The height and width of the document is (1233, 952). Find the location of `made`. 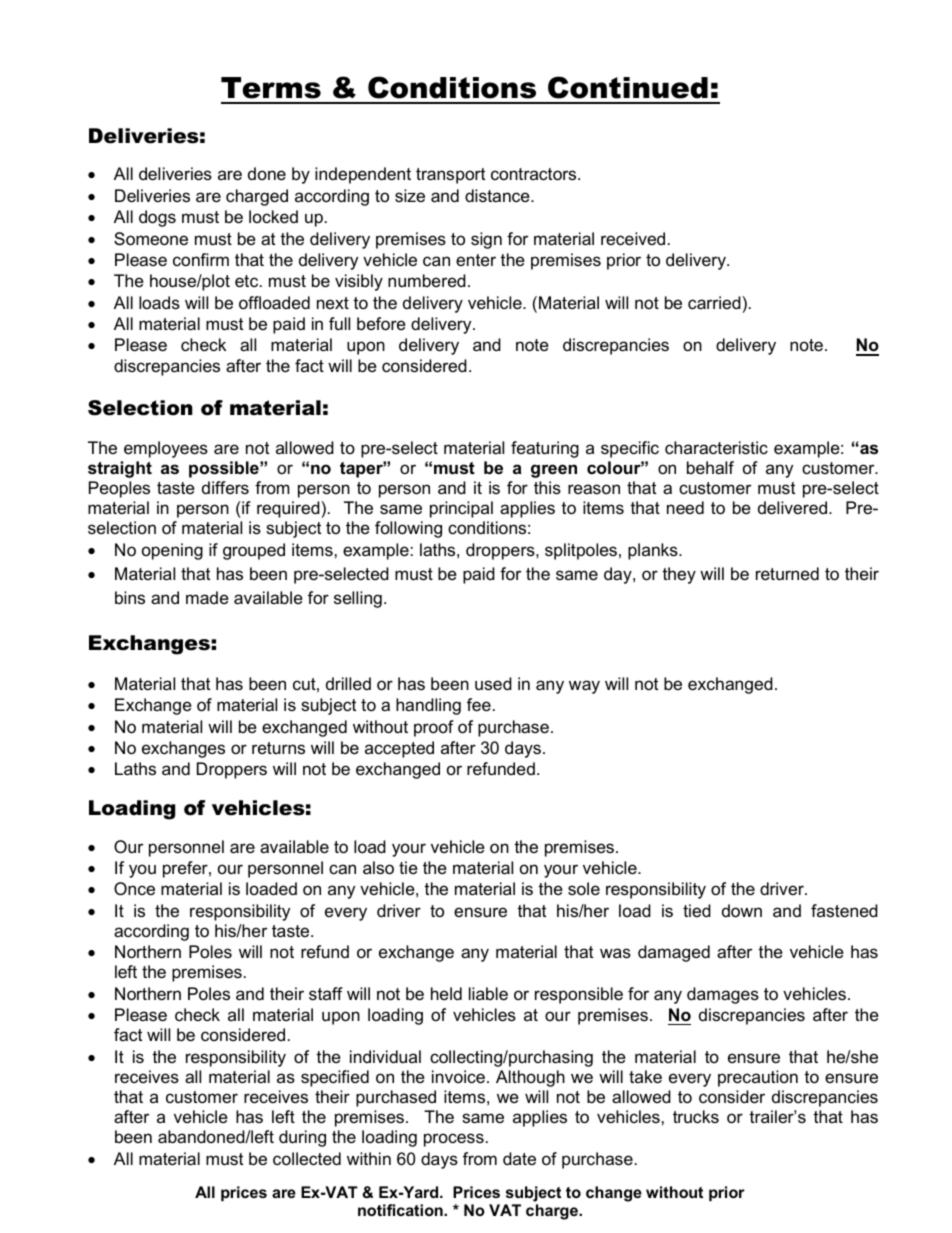

made is located at coordinates (207, 598).
